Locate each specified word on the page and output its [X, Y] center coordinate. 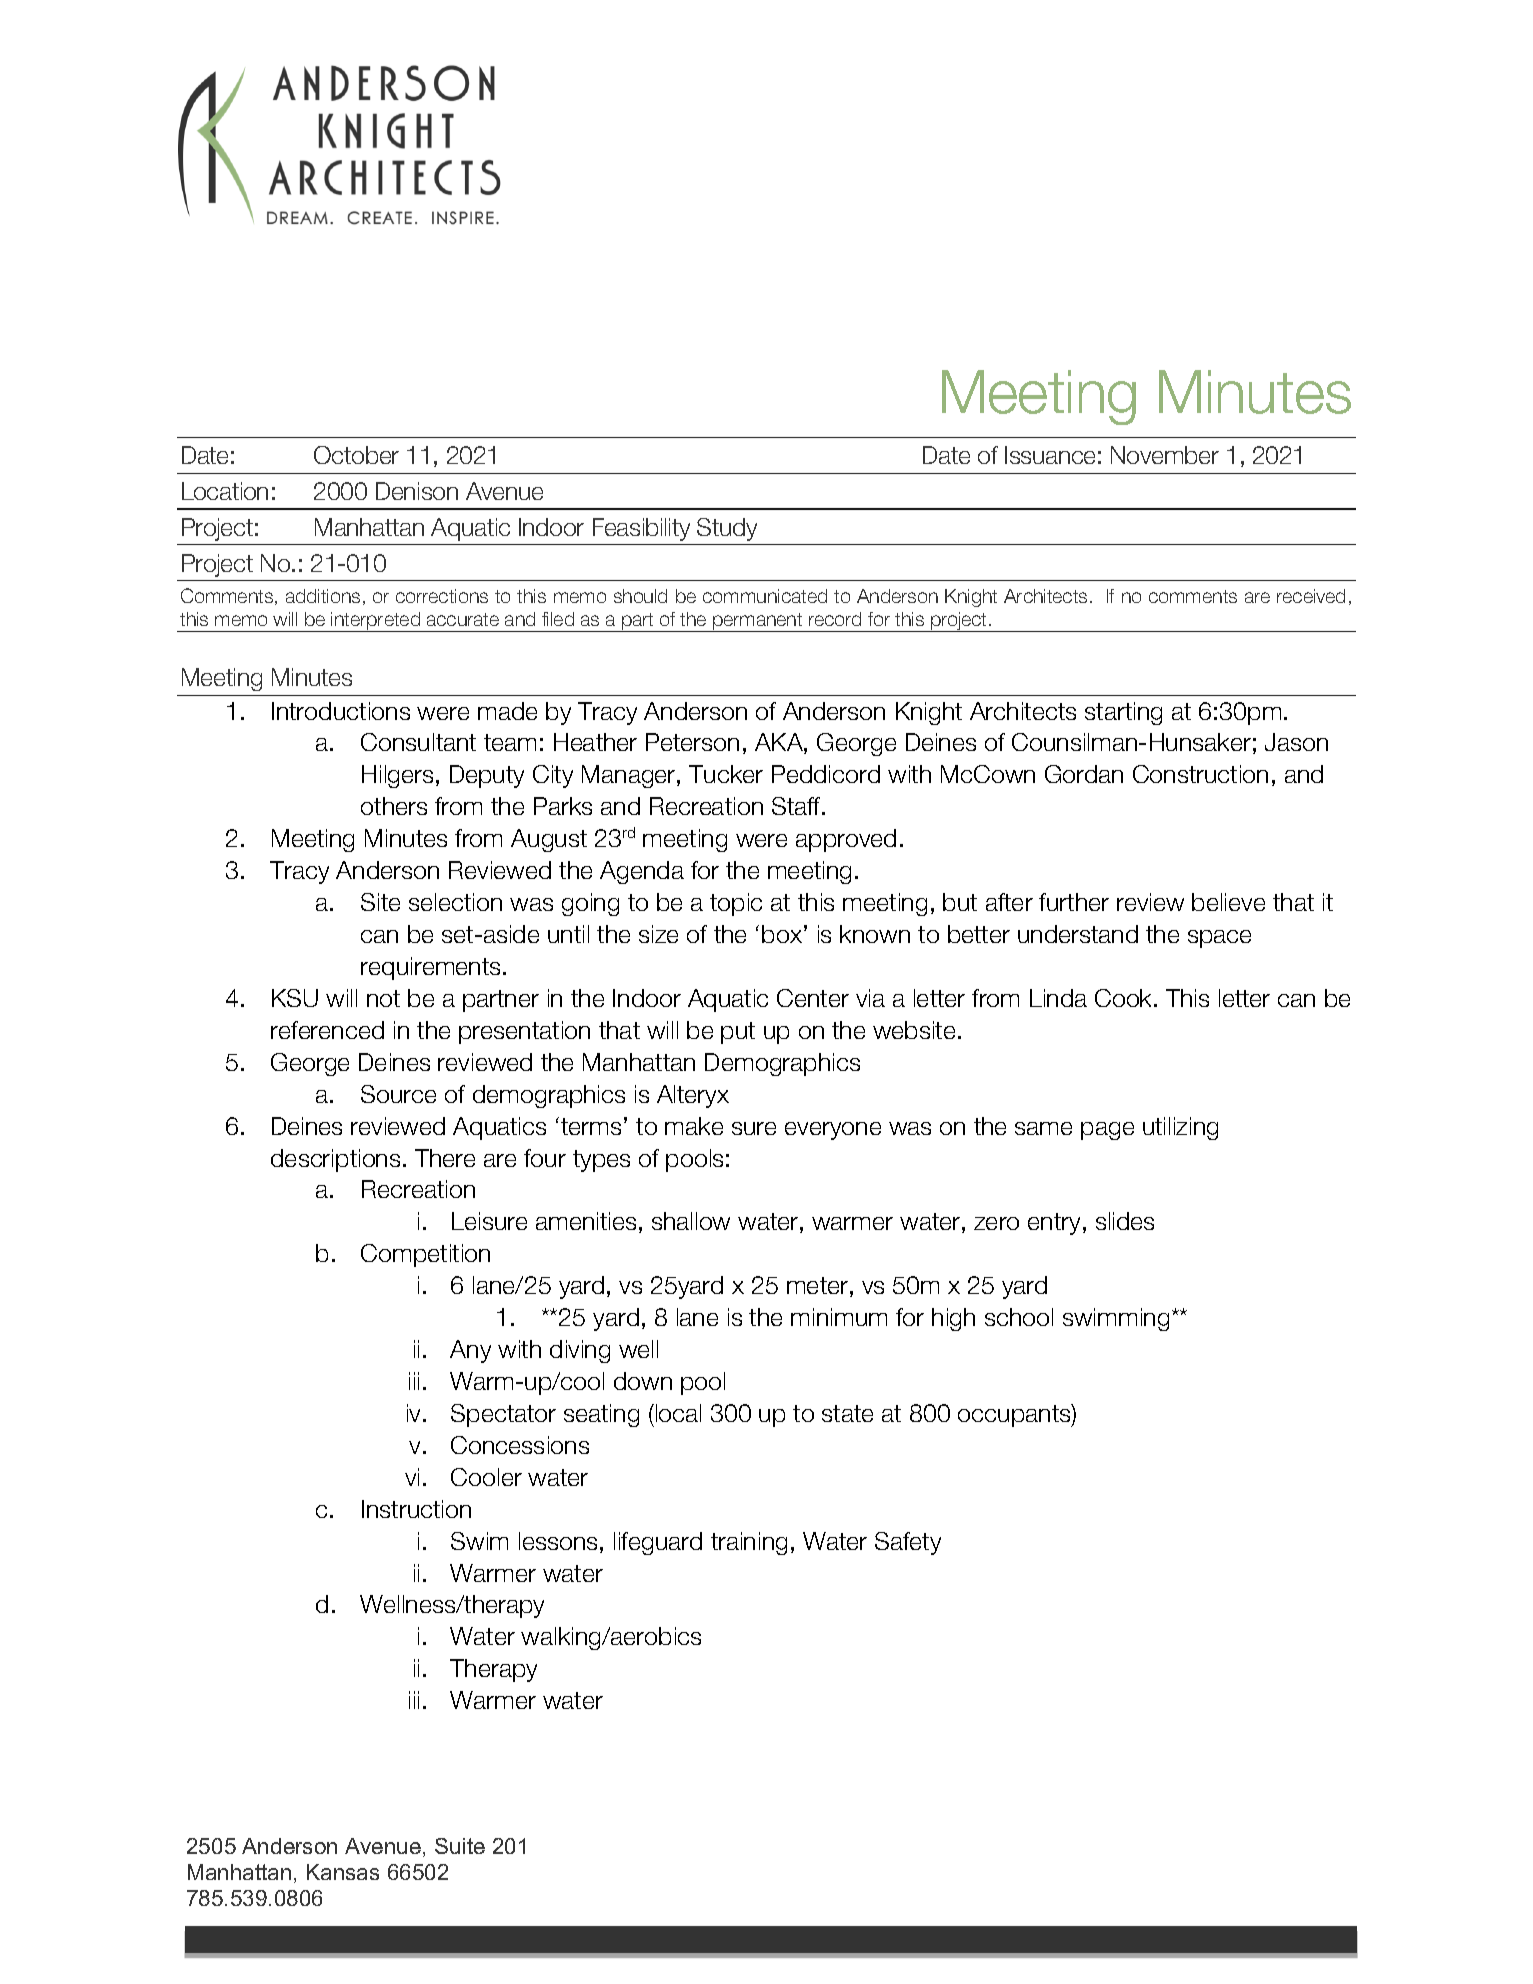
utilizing [1180, 1128]
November [1165, 455]
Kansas [343, 1872]
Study [727, 529]
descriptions [335, 1160]
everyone [833, 1131]
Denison [417, 491]
